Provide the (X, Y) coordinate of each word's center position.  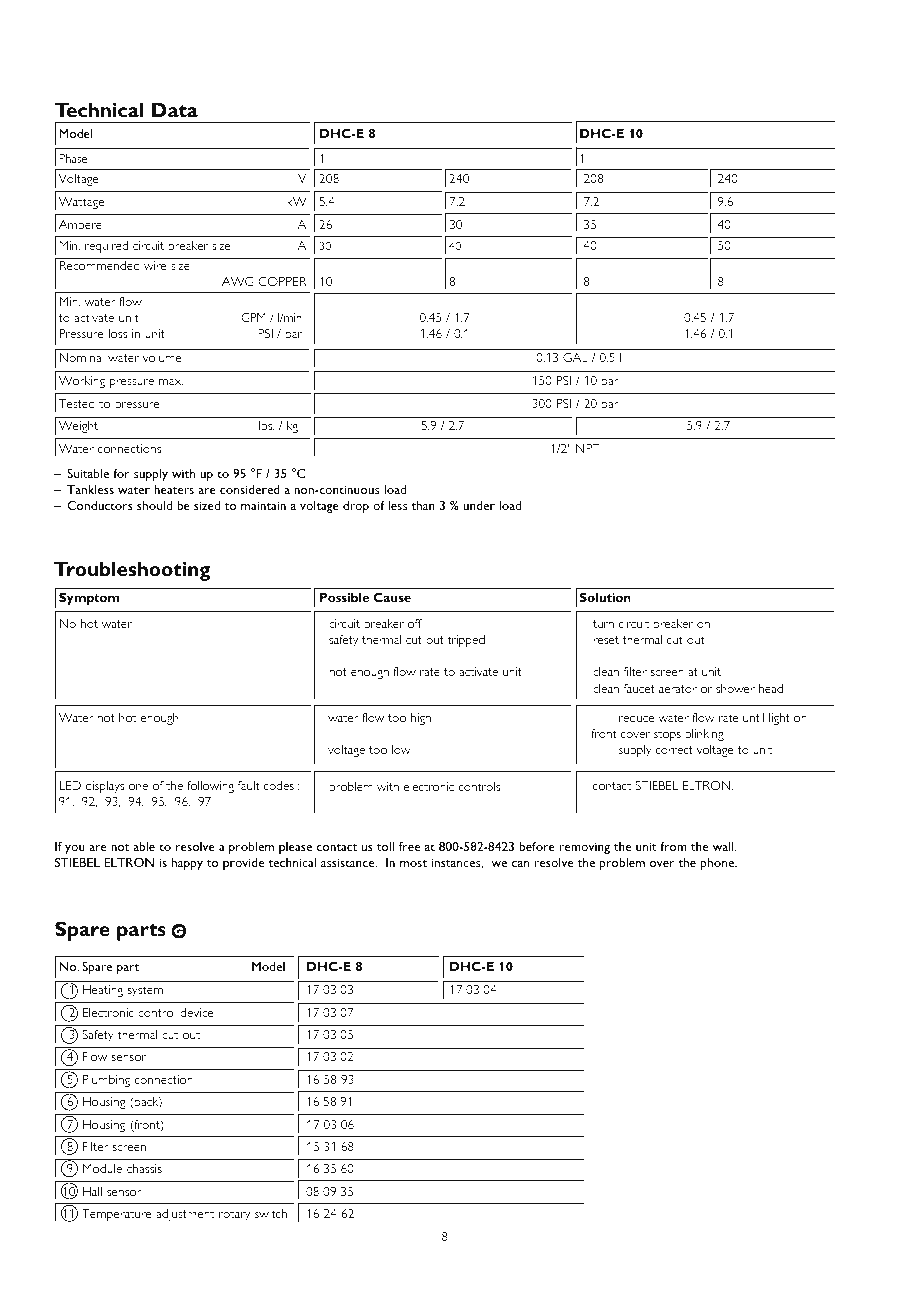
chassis (144, 1168)
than (423, 505)
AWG (238, 281)
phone (718, 864)
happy (187, 864)
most (413, 863)
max (171, 382)
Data (175, 110)
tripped (466, 641)
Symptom (89, 599)
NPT (588, 448)
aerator (678, 689)
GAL (575, 357)
